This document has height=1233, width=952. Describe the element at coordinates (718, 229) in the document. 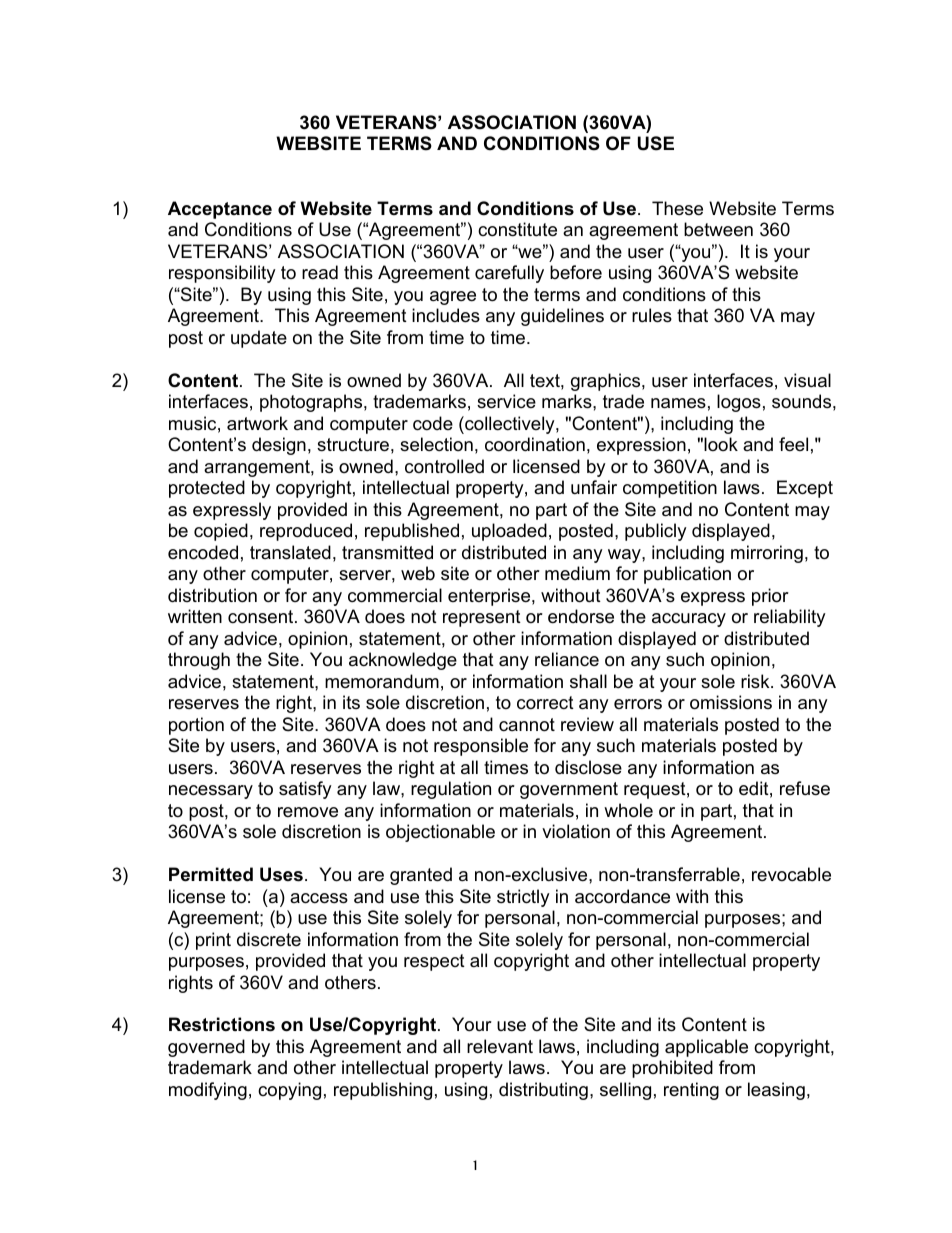

I see `between` at that location.
